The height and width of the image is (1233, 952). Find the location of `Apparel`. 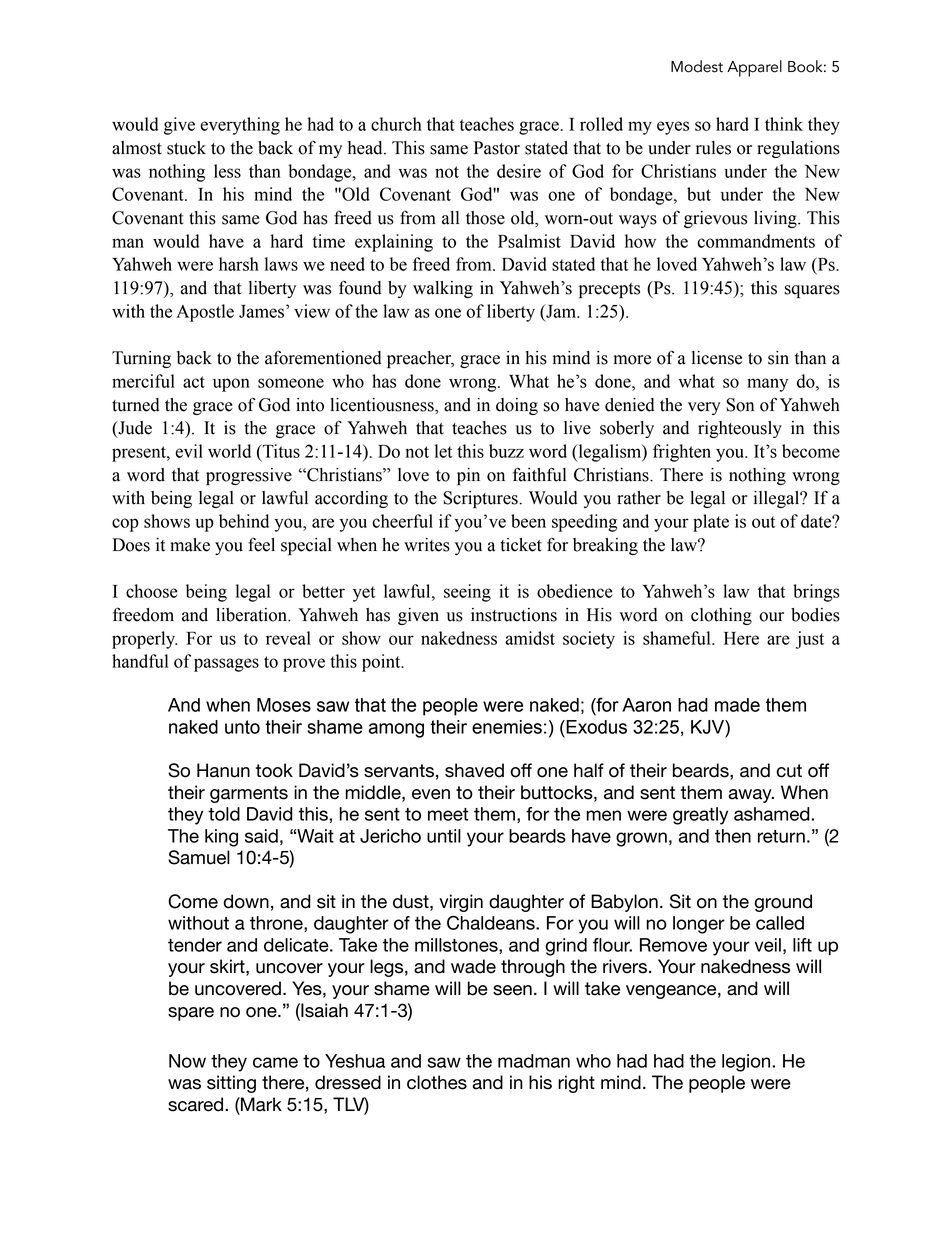

Apparel is located at coordinates (754, 68).
